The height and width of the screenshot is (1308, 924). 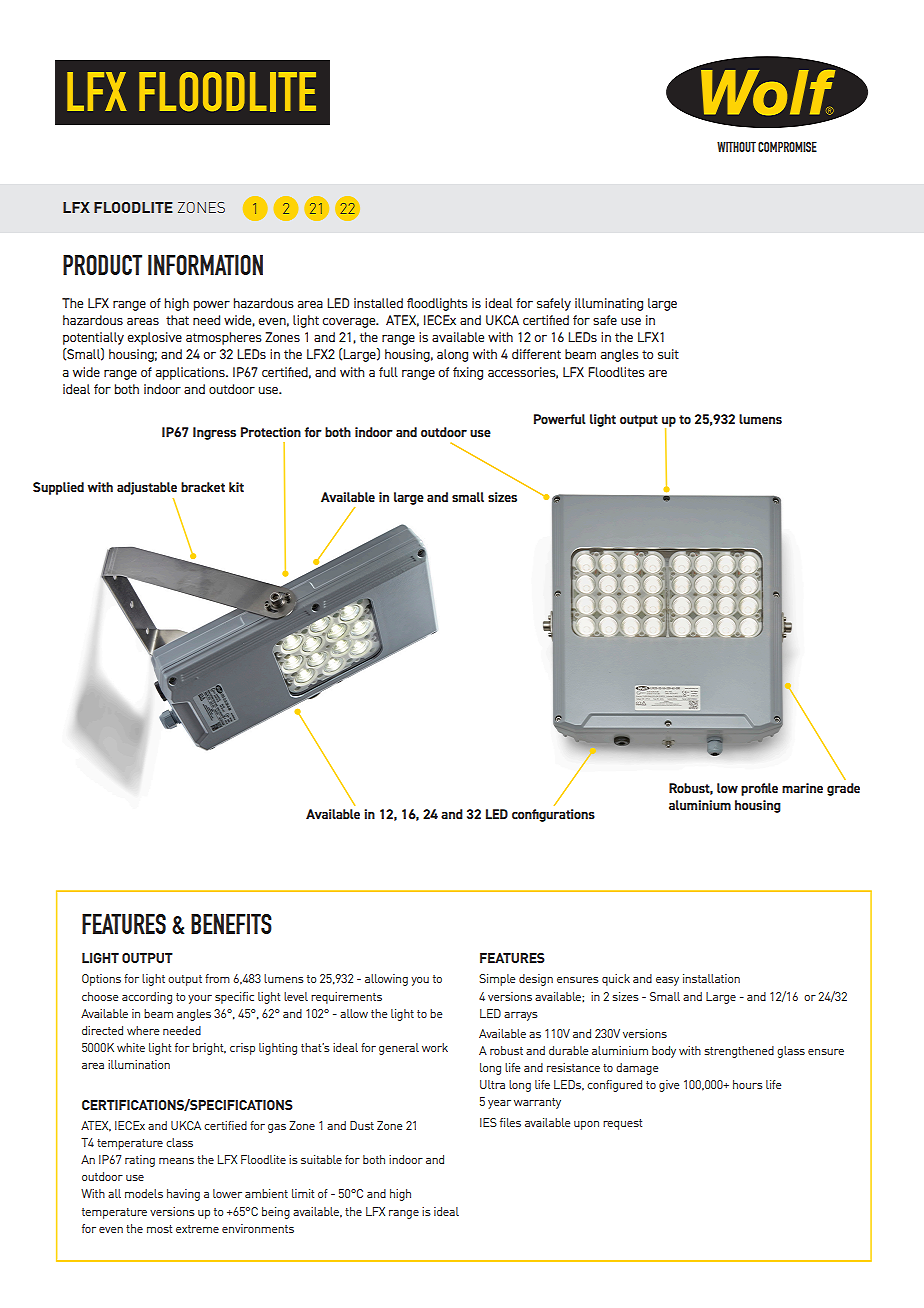 What do you see at coordinates (378, 303) in the screenshot?
I see `installed` at bounding box center [378, 303].
